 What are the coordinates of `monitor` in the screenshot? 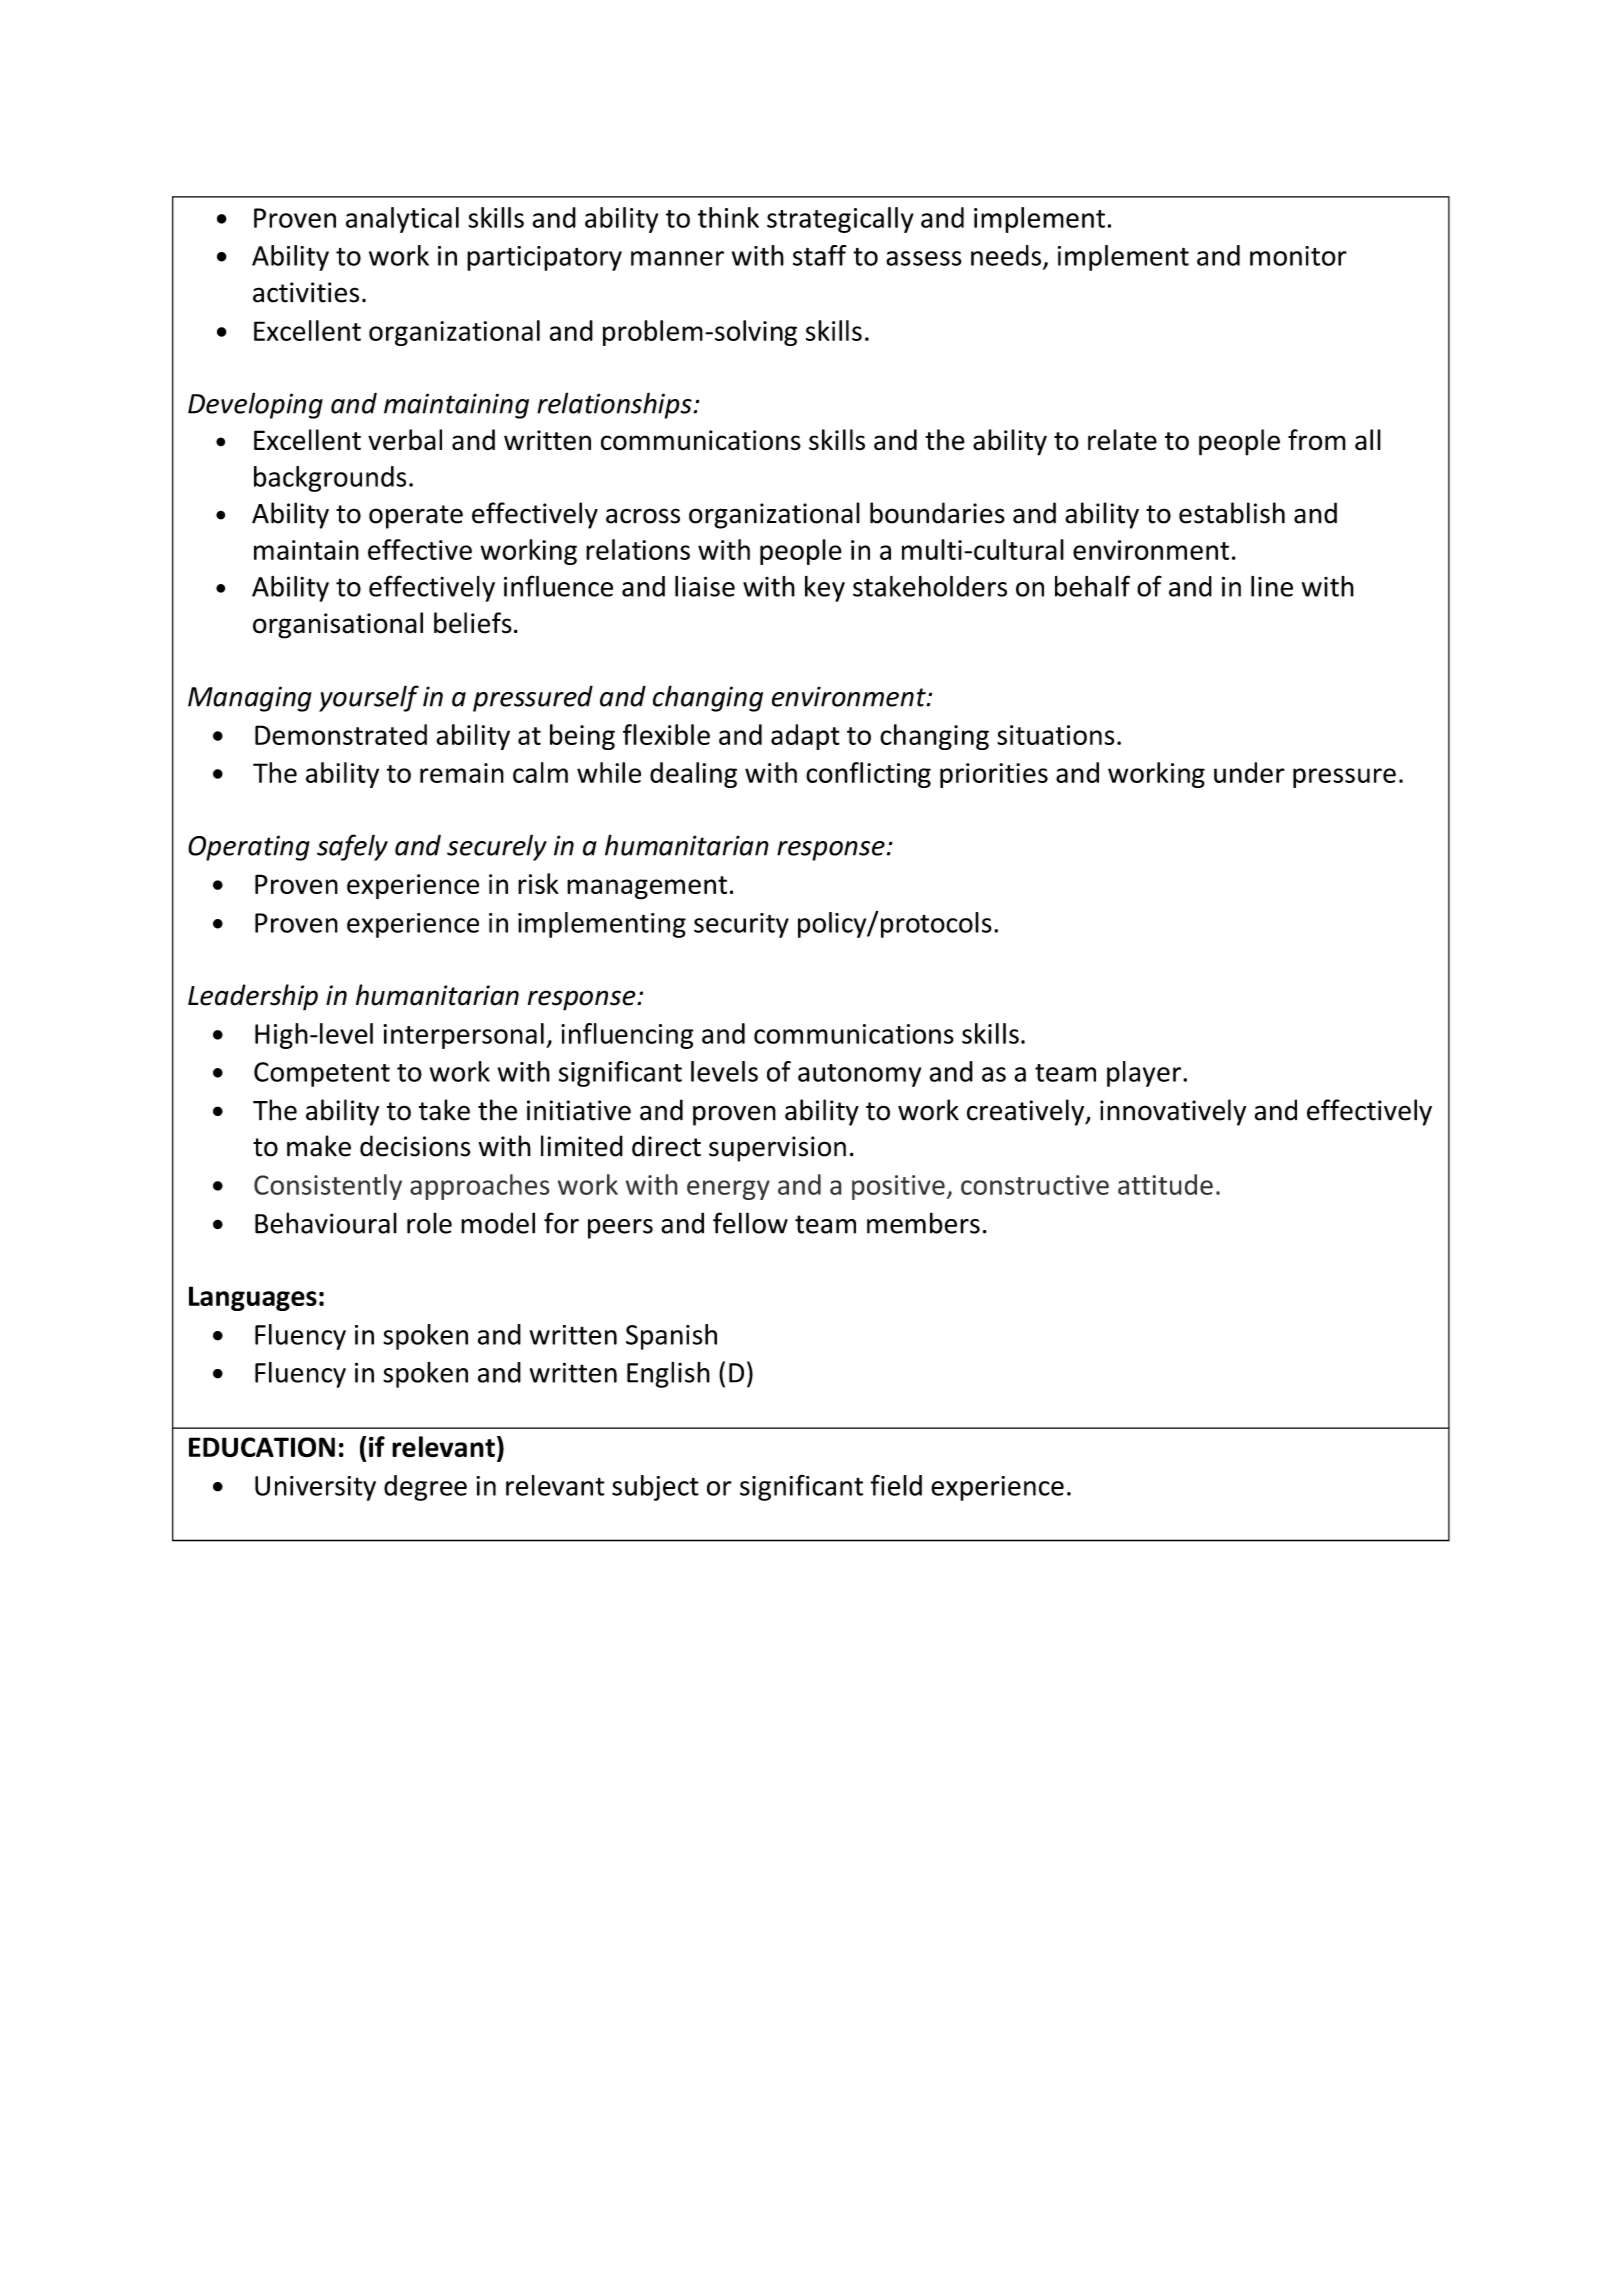 It's located at (1298, 256).
